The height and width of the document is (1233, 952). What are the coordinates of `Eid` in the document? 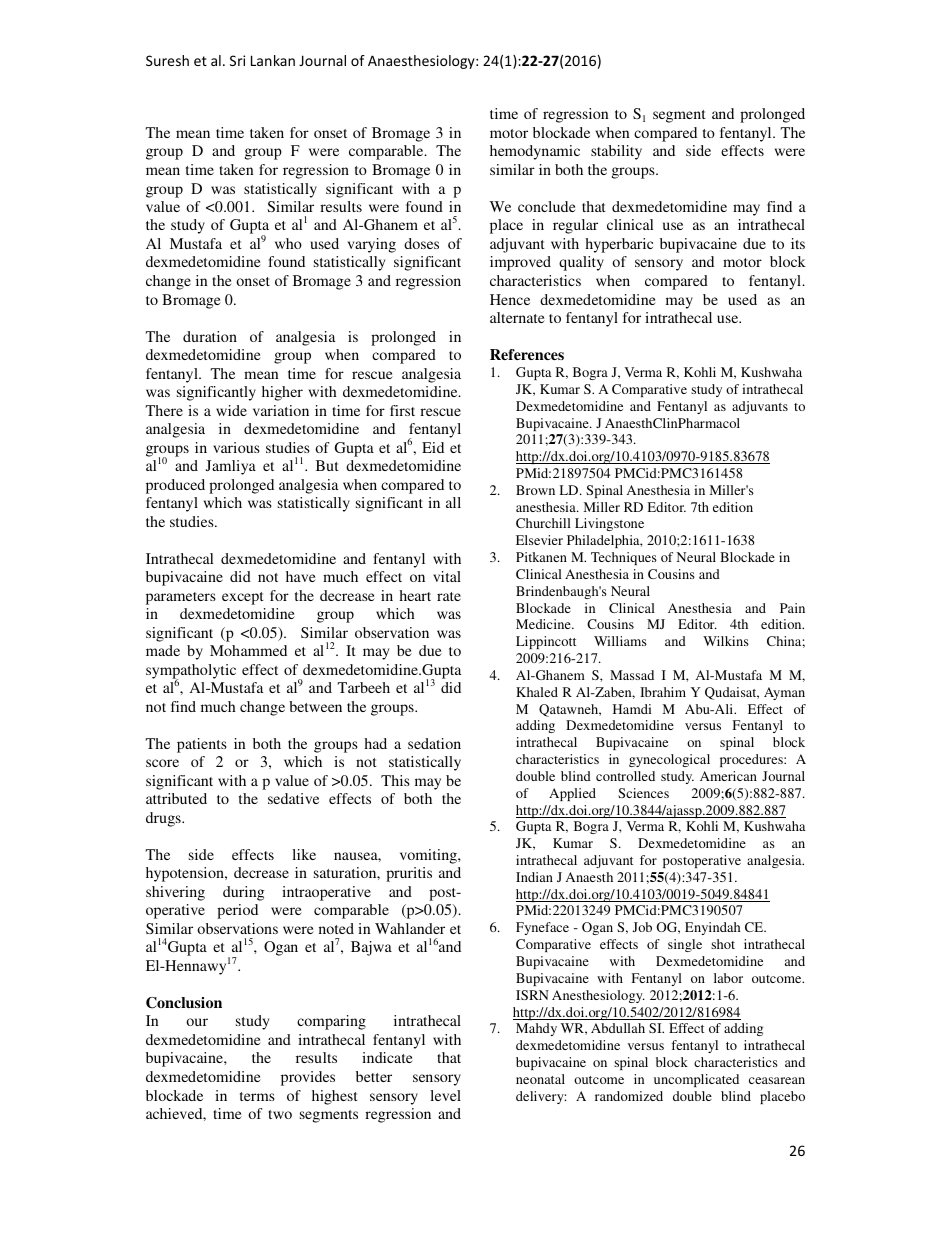 It's located at (433, 447).
